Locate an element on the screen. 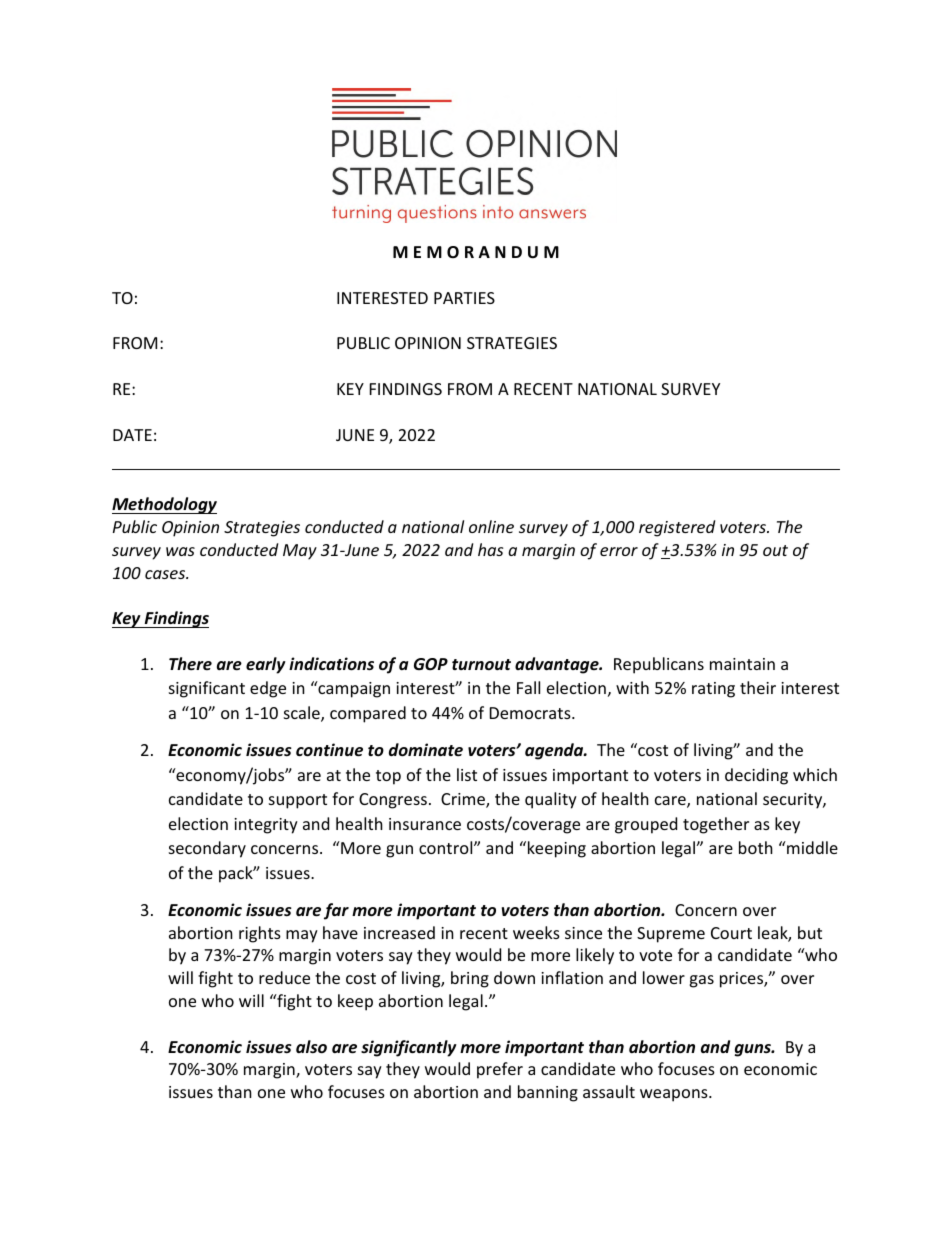 The width and height of the screenshot is (952, 1233). both is located at coordinates (756, 847).
